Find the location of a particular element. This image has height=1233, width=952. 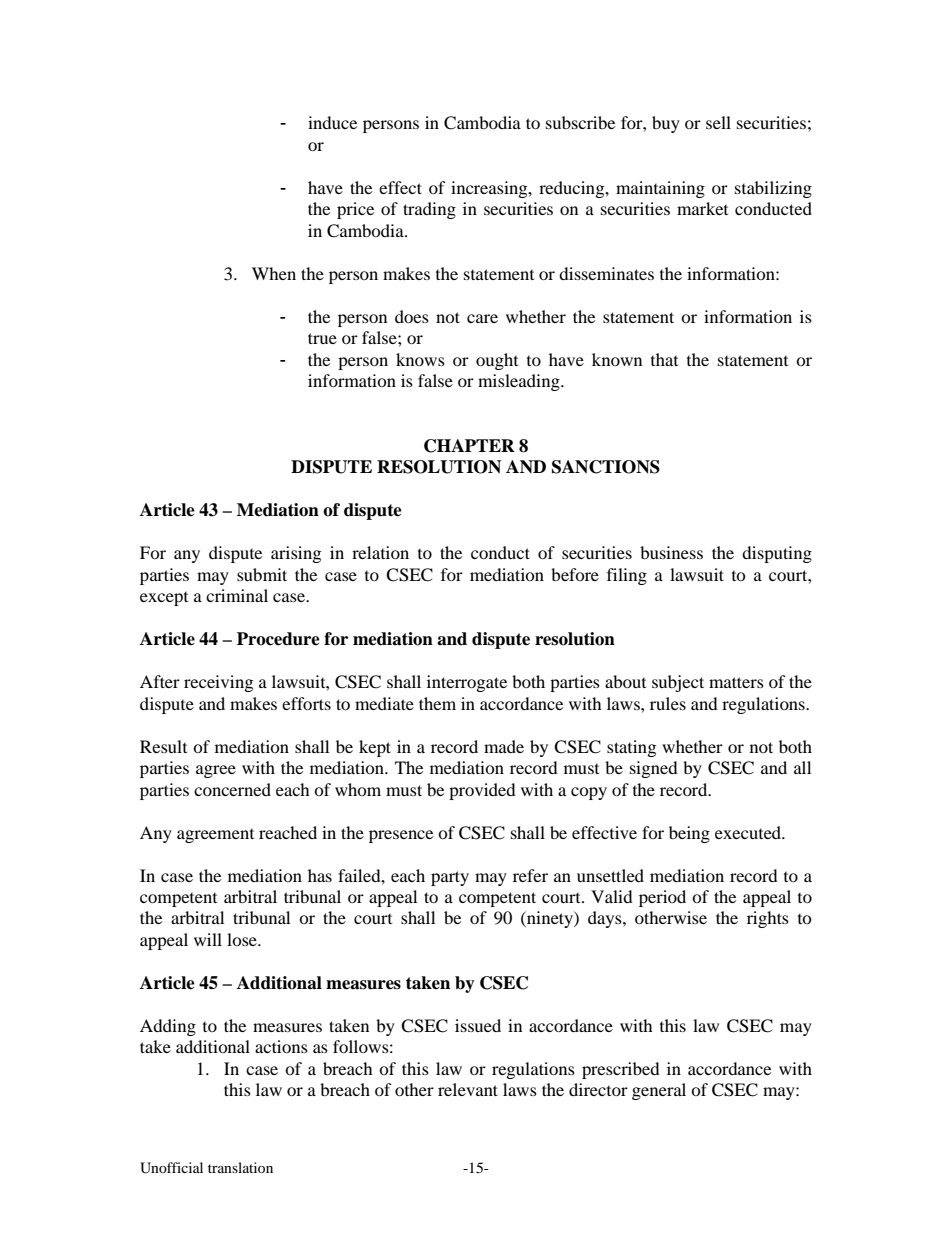

sell is located at coordinates (718, 122).
